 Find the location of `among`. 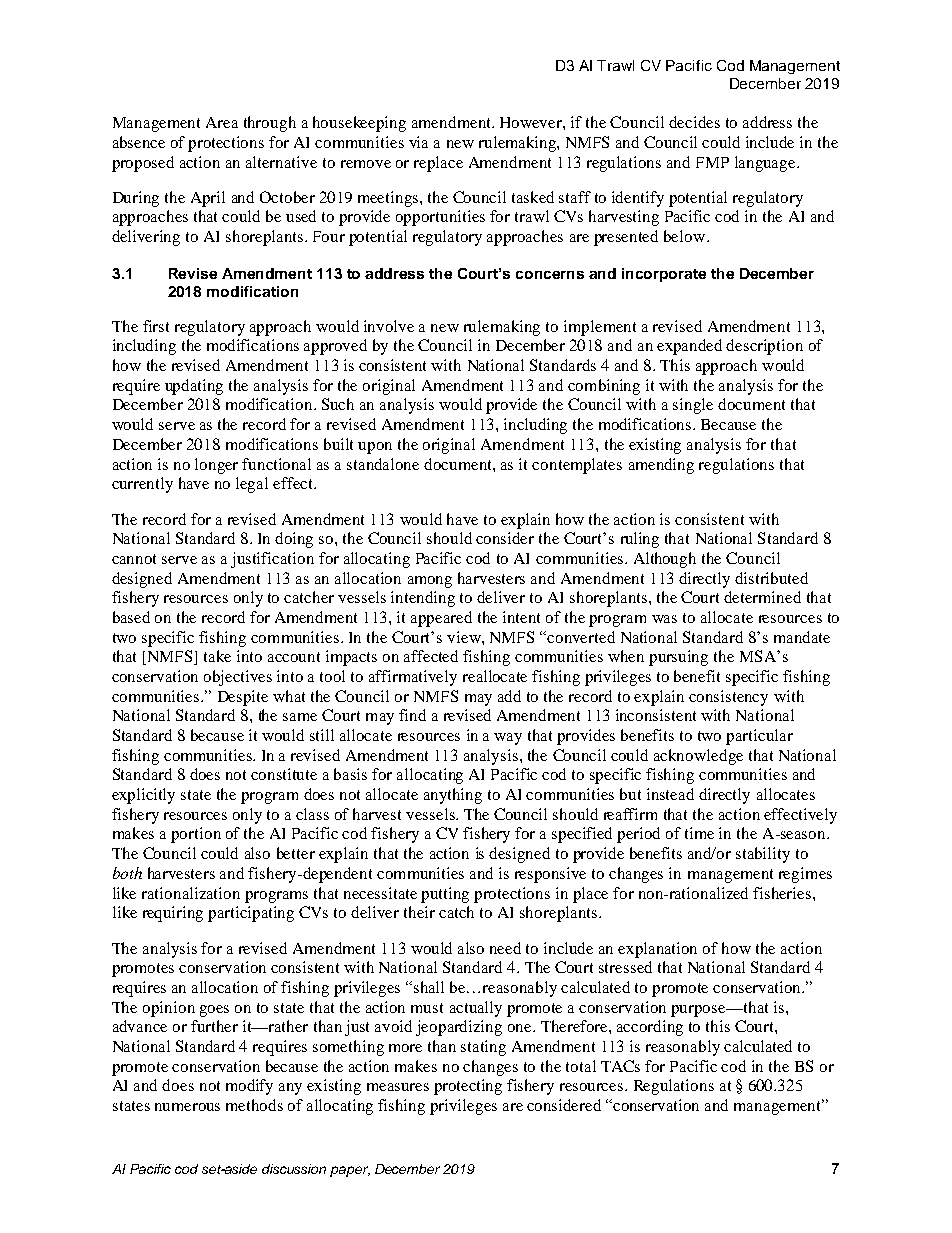

among is located at coordinates (430, 582).
